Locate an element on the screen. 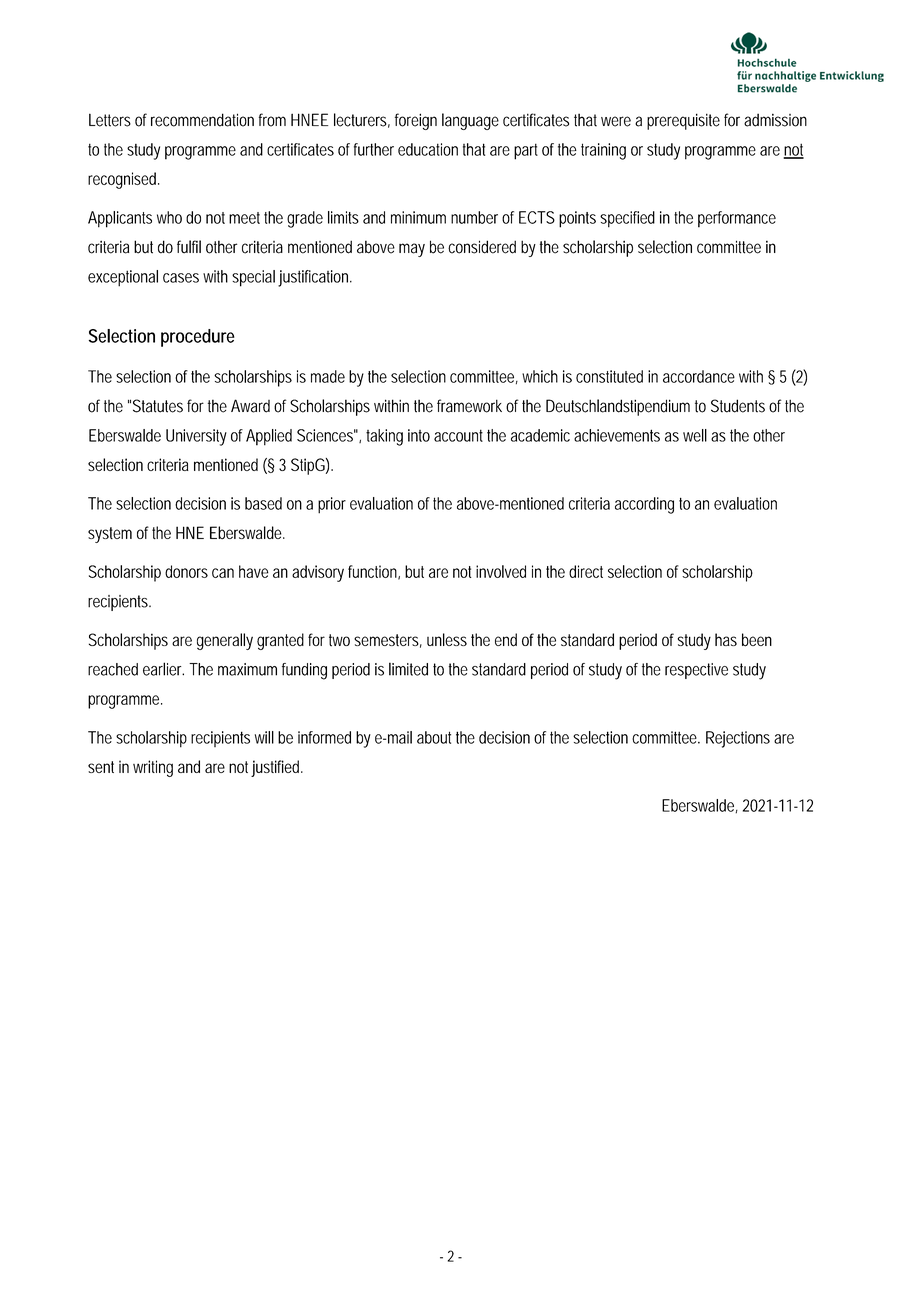 The image size is (924, 1308). may is located at coordinates (412, 250).
